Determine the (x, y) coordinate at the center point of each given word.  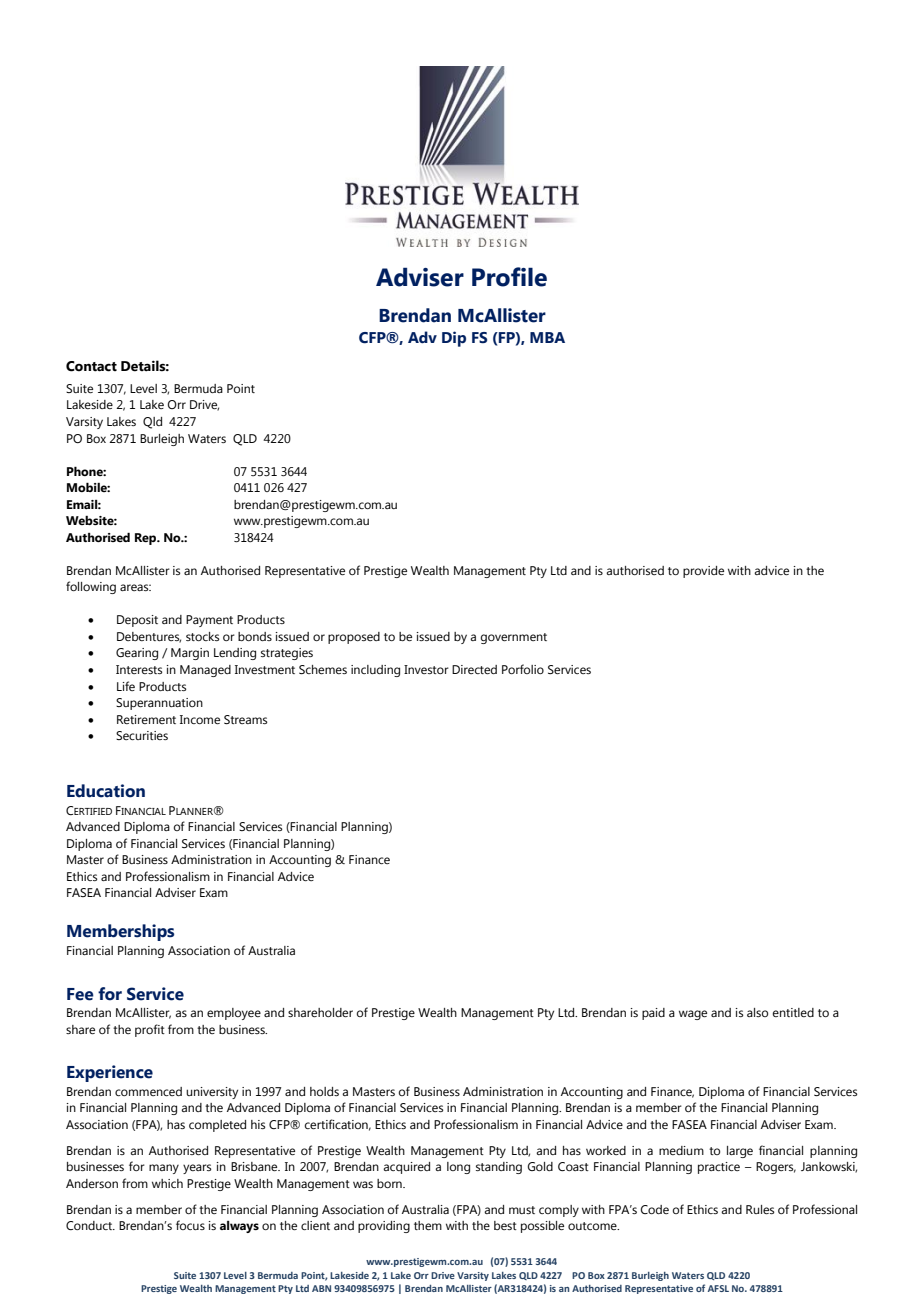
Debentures (149, 637)
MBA (547, 337)
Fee (80, 994)
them (428, 1225)
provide (703, 572)
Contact (91, 366)
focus (190, 1225)
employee (234, 1014)
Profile (509, 277)
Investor (426, 669)
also (757, 1012)
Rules (760, 1209)
